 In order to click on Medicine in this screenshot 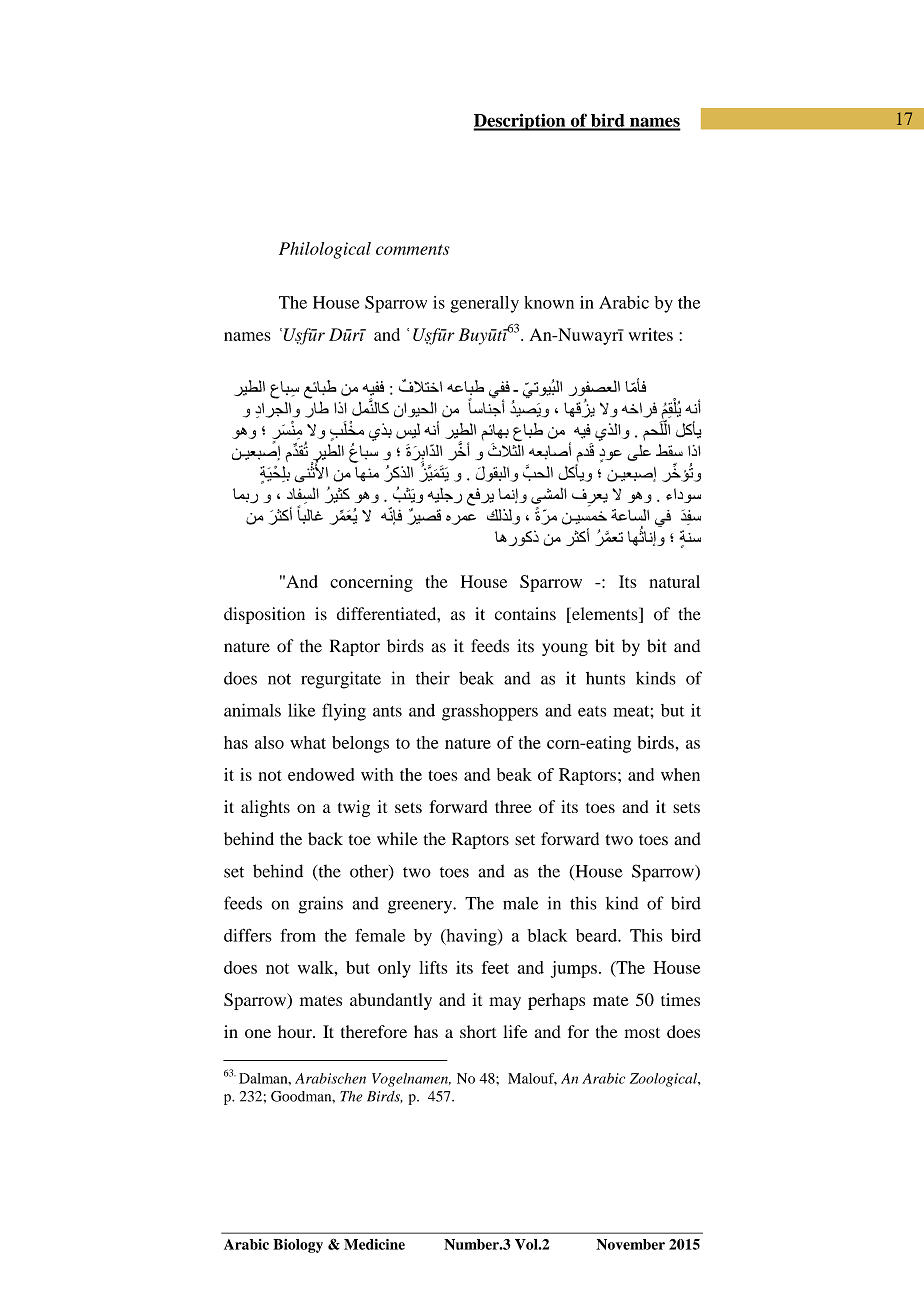, I will do `click(374, 1244)`.
